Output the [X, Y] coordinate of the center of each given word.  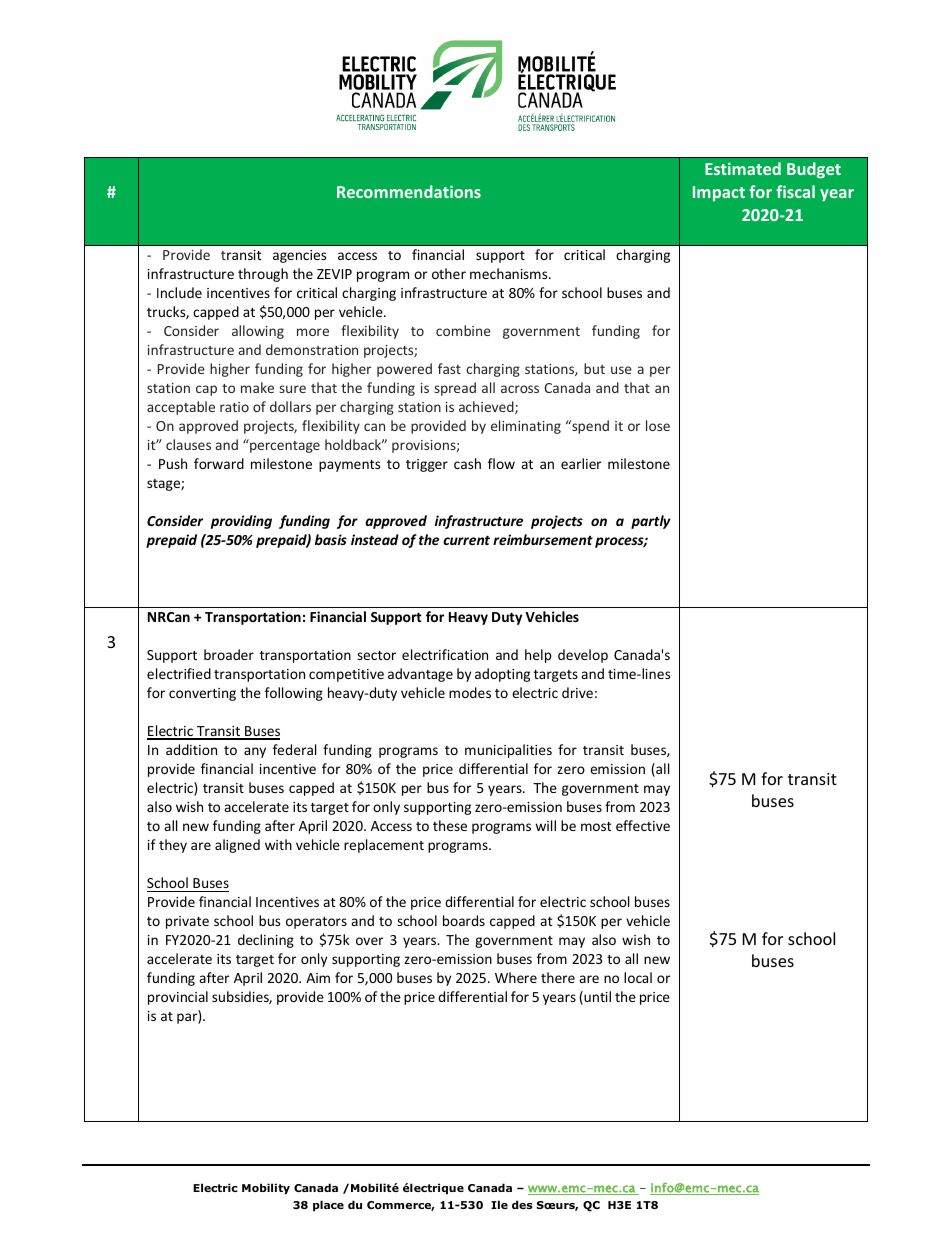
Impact [719, 193]
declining [266, 941]
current [466, 540]
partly [651, 522]
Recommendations [409, 191]
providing [241, 522]
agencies [299, 256]
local [638, 977]
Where [516, 977]
